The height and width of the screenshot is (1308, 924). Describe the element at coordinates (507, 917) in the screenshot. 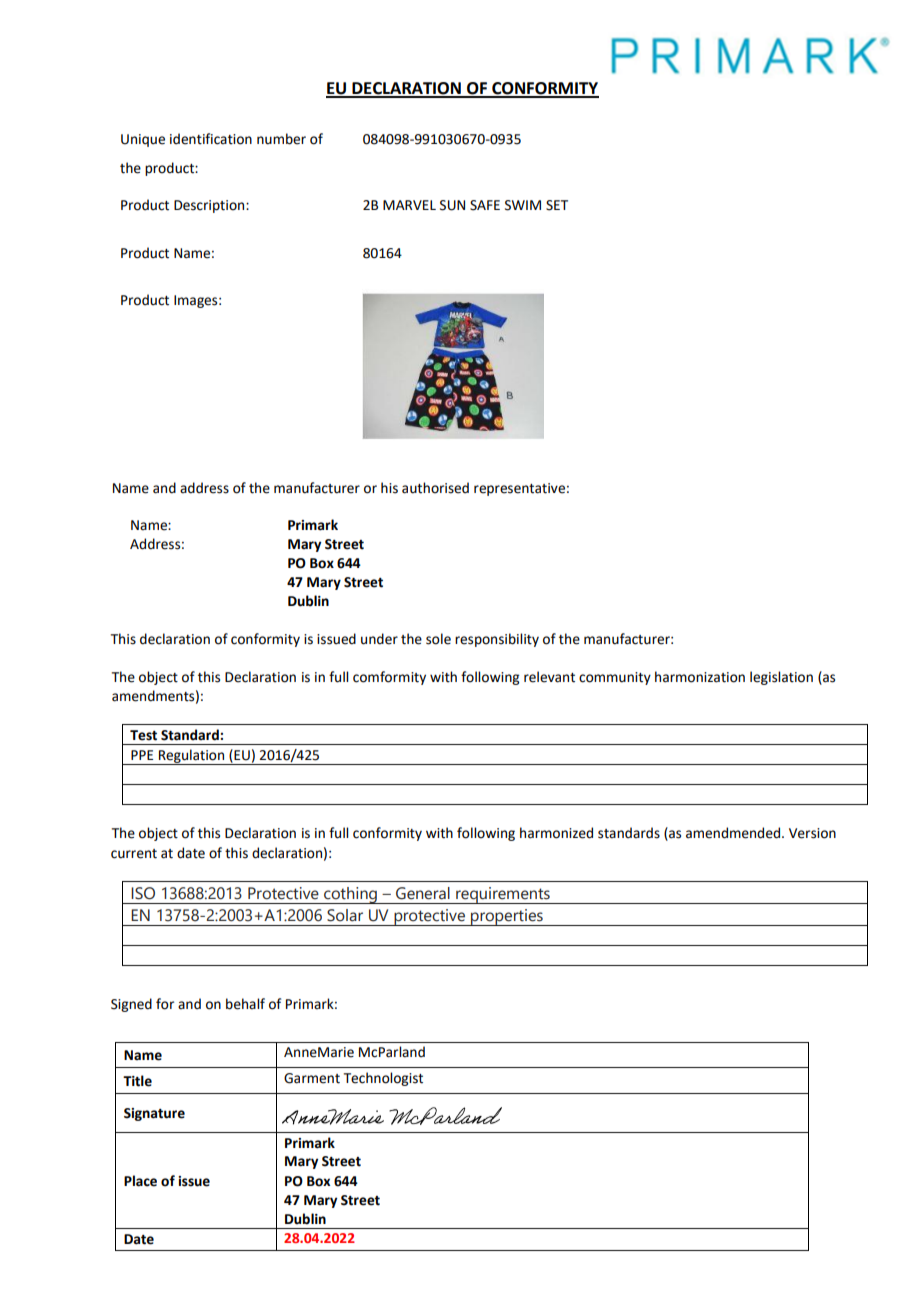

I see `properties` at that location.
